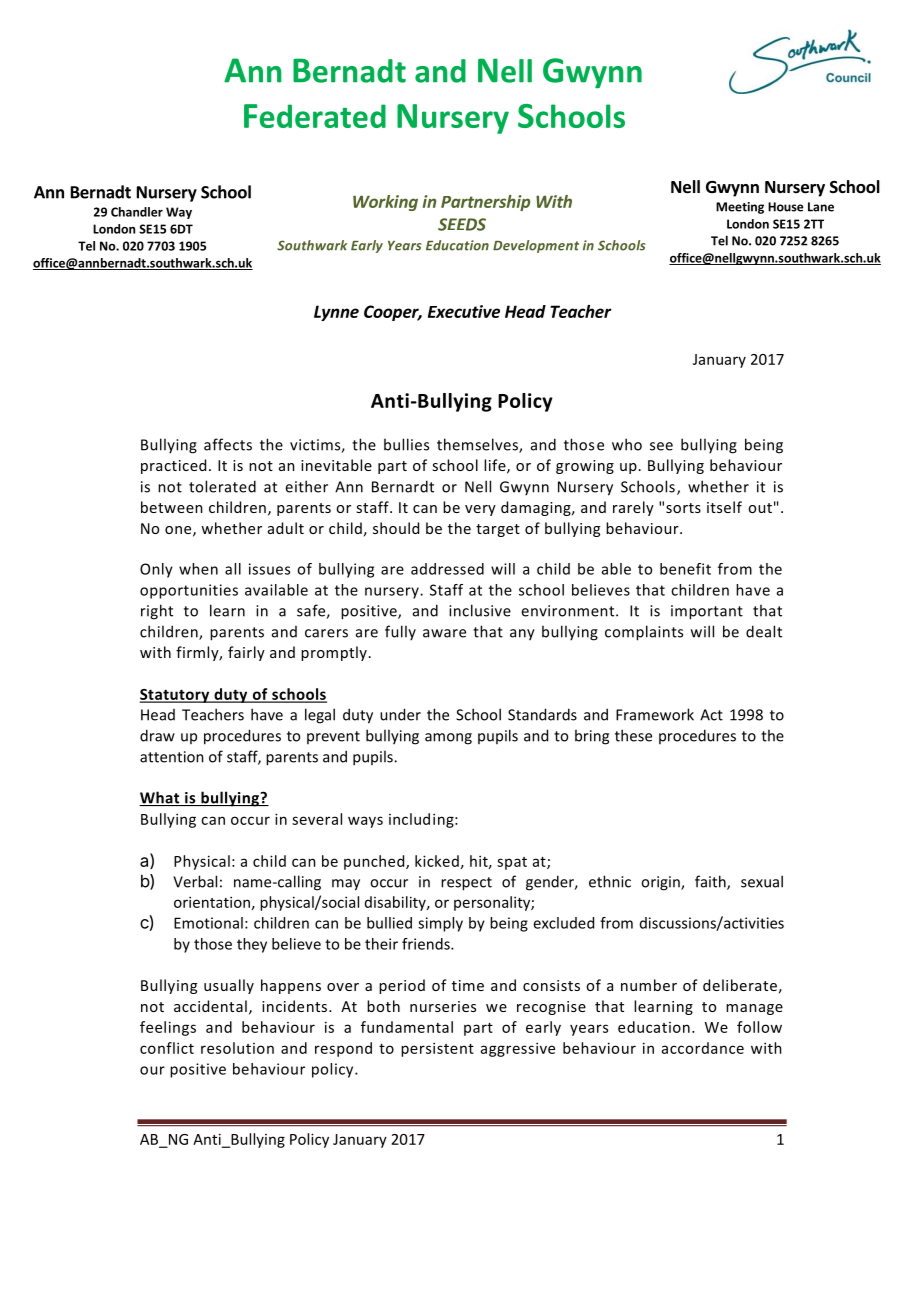 The width and height of the page is (924, 1308). What do you see at coordinates (210, 1006) in the page?
I see `accidental` at bounding box center [210, 1006].
